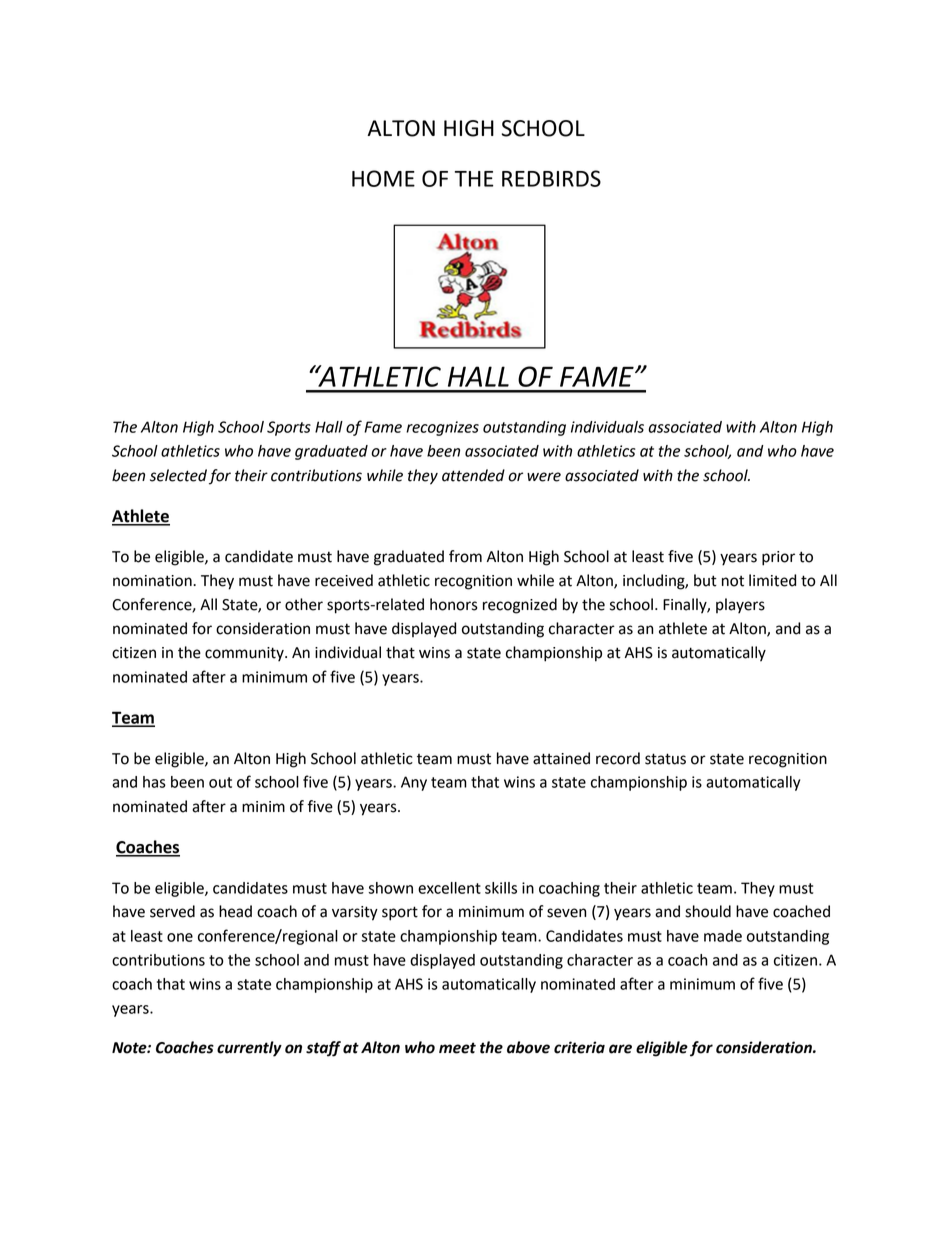 This image has height=1233, width=952. Describe the element at coordinates (551, 178) in the image. I see `REDBIRDS` at that location.
